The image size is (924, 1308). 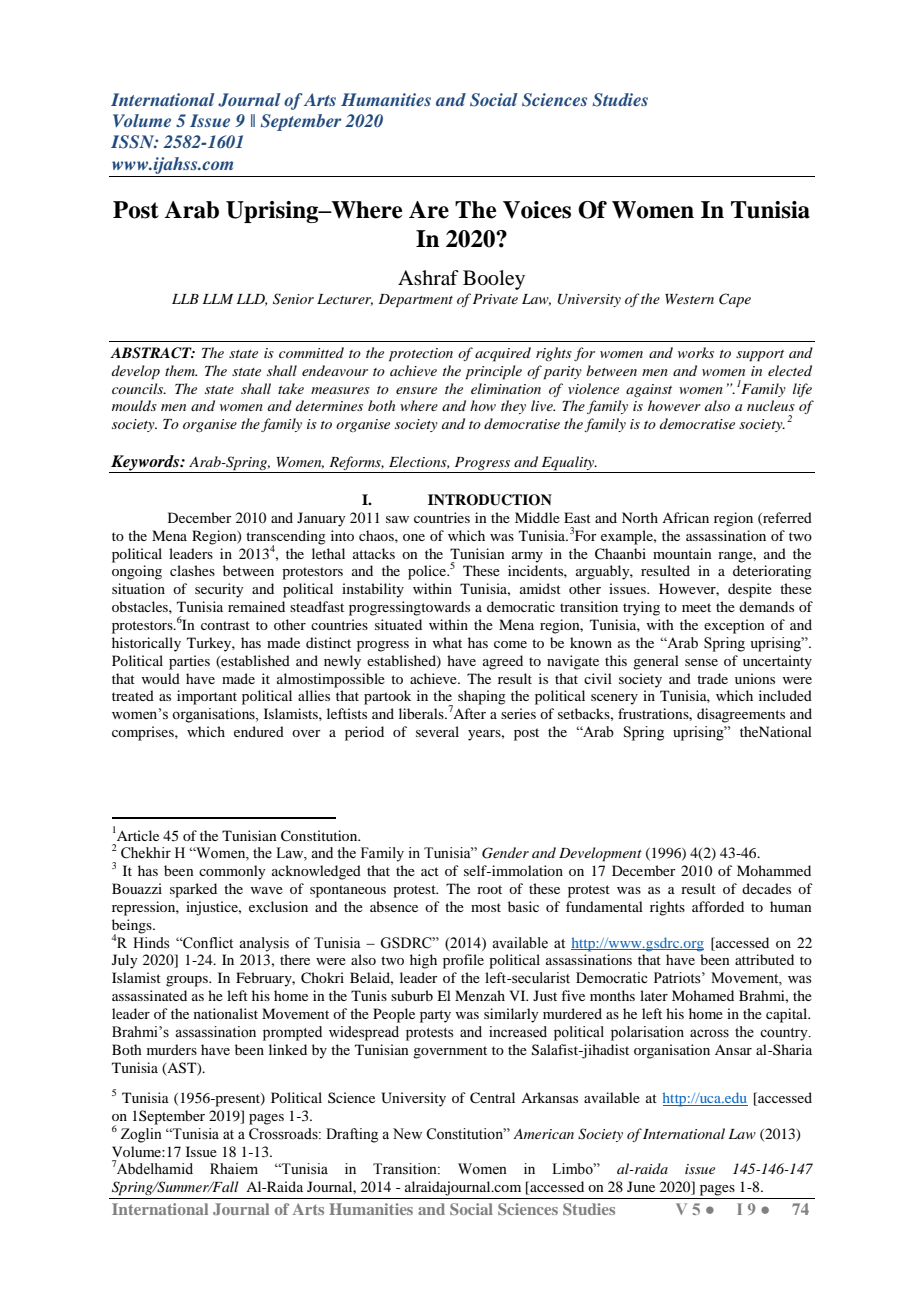 I want to click on trade, so click(x=712, y=678).
